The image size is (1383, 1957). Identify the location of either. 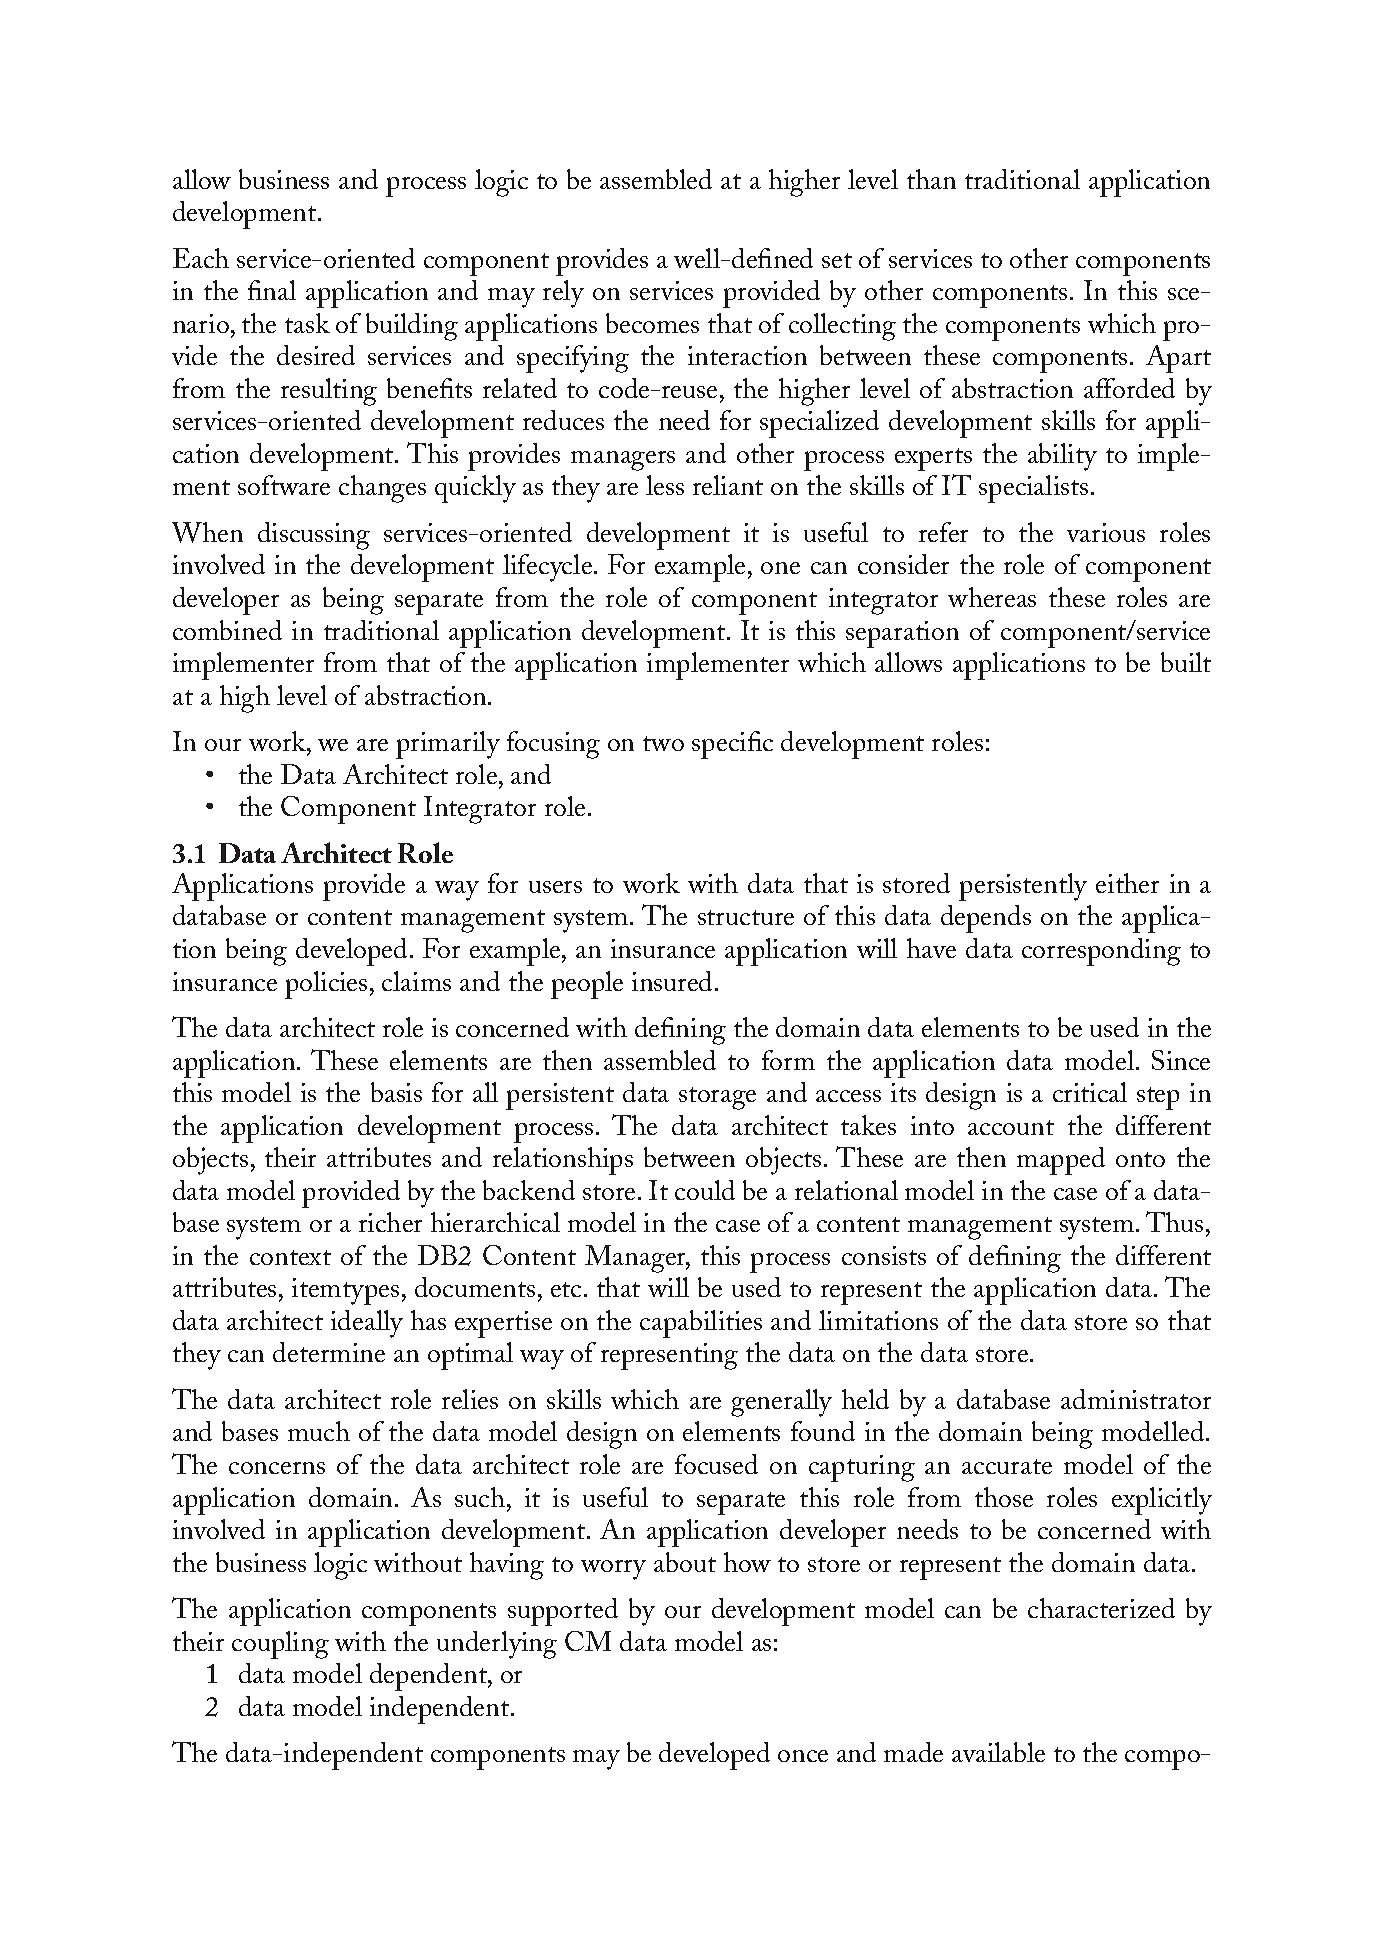
(1127, 883).
